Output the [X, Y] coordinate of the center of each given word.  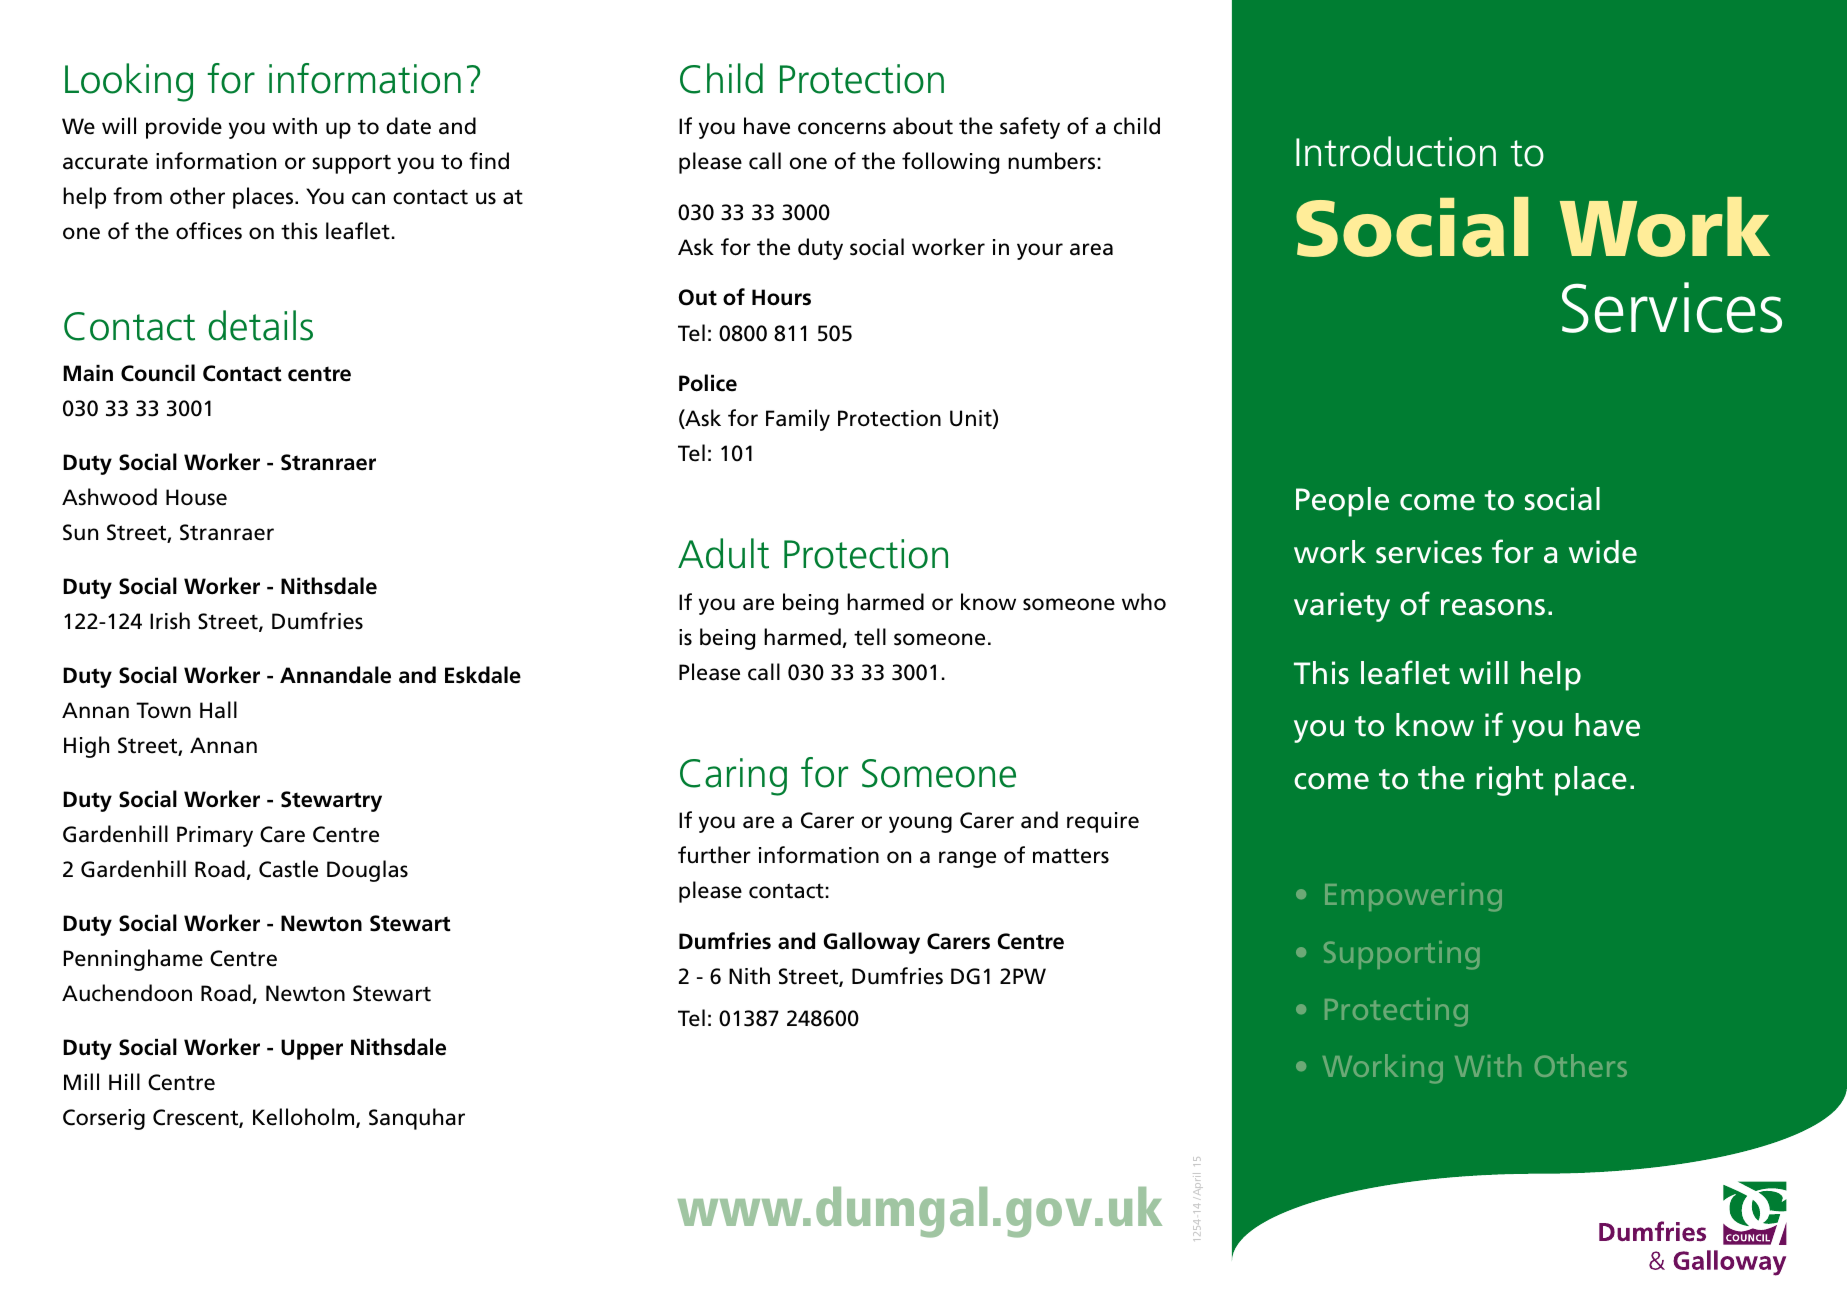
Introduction [1396, 151]
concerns [842, 128]
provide [184, 128]
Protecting [1396, 1012]
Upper [312, 1049]
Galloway [871, 943]
